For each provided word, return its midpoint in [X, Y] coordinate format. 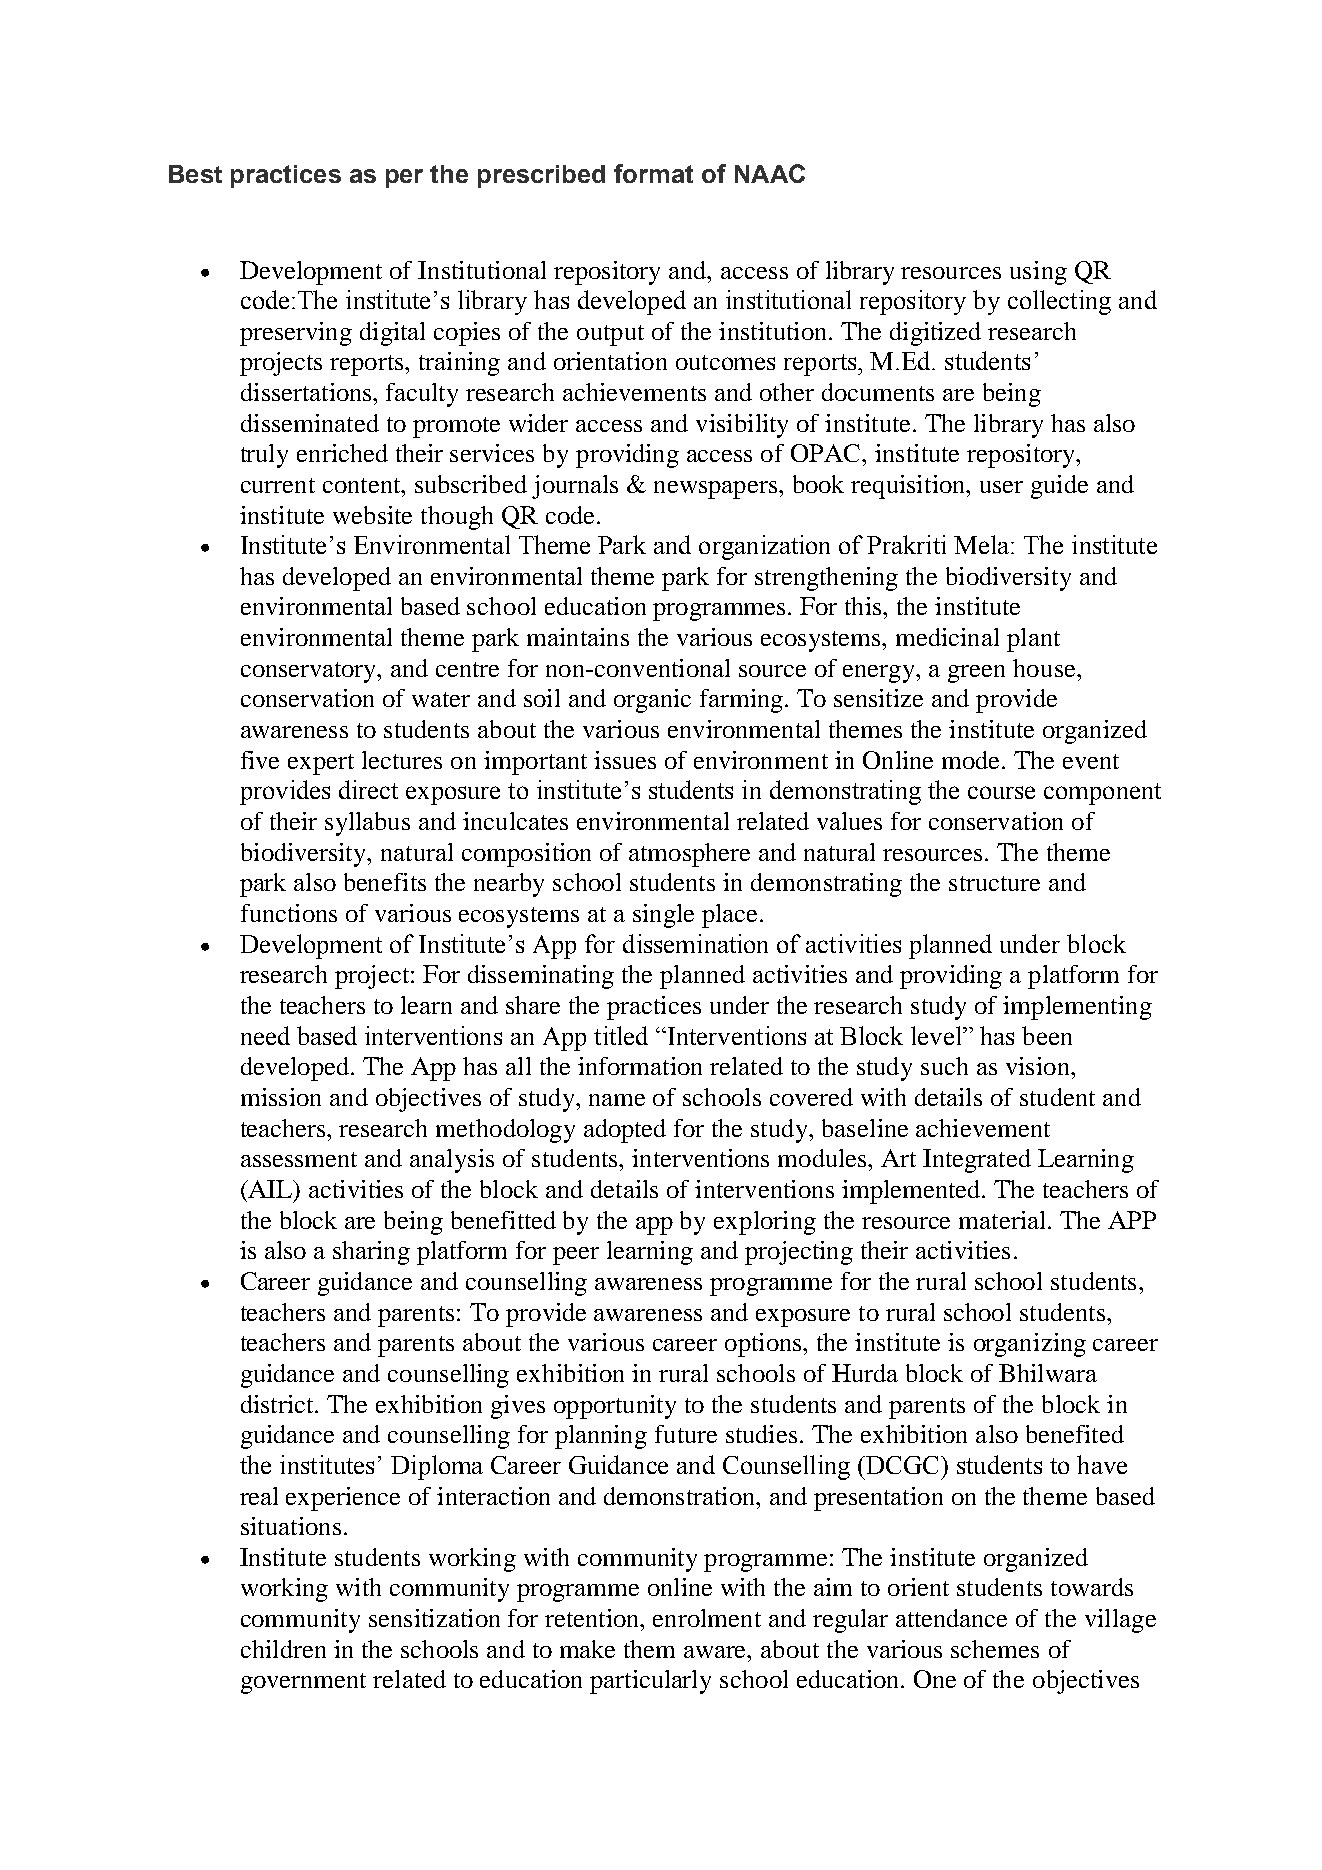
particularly [650, 1682]
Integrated [977, 1161]
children [283, 1649]
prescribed [541, 176]
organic [652, 701]
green [976, 674]
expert [321, 764]
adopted [625, 1131]
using [1038, 273]
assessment [299, 1159]
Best [195, 174]
